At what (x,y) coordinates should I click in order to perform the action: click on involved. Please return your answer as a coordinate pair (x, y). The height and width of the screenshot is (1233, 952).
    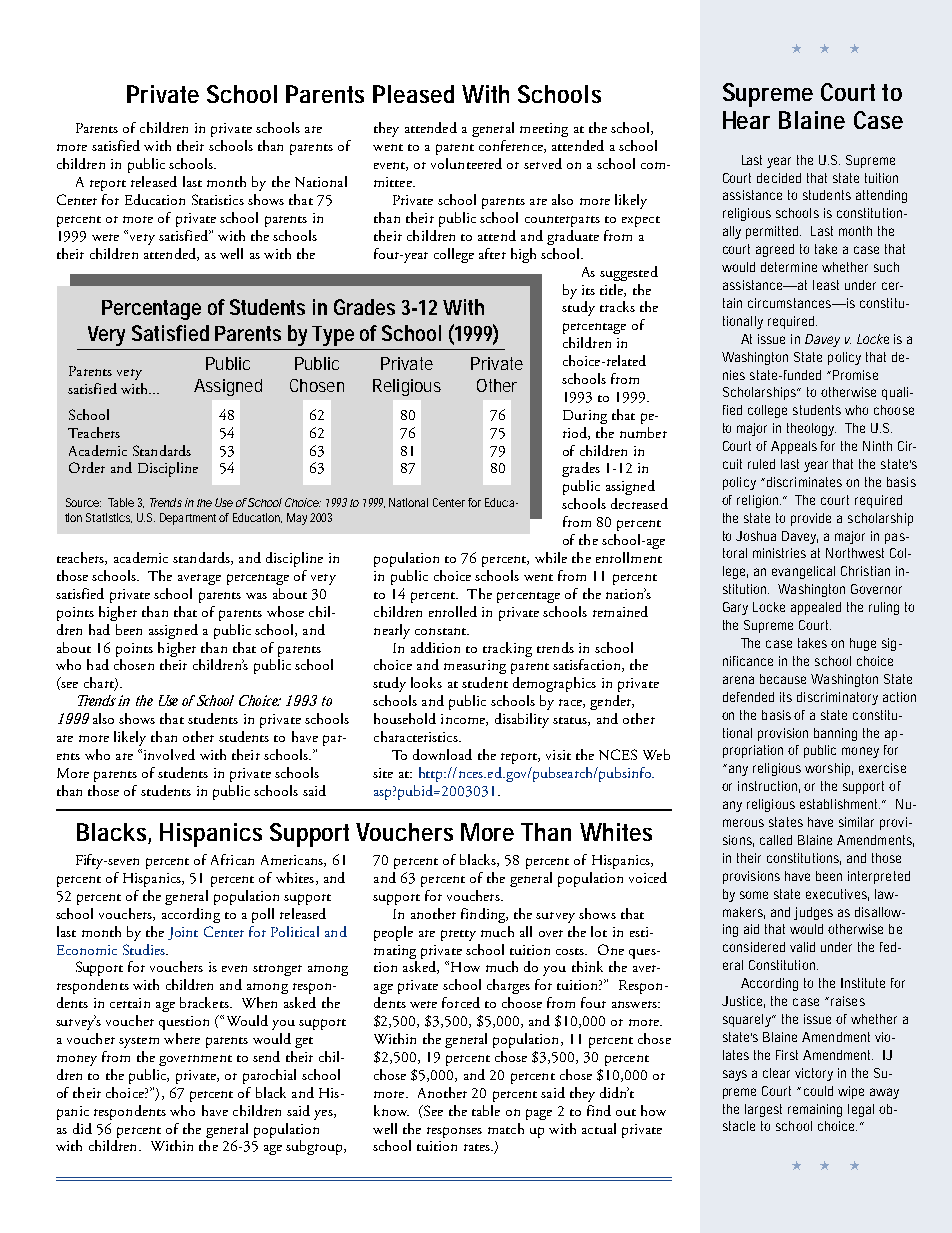
    Looking at the image, I should click on (169, 754).
